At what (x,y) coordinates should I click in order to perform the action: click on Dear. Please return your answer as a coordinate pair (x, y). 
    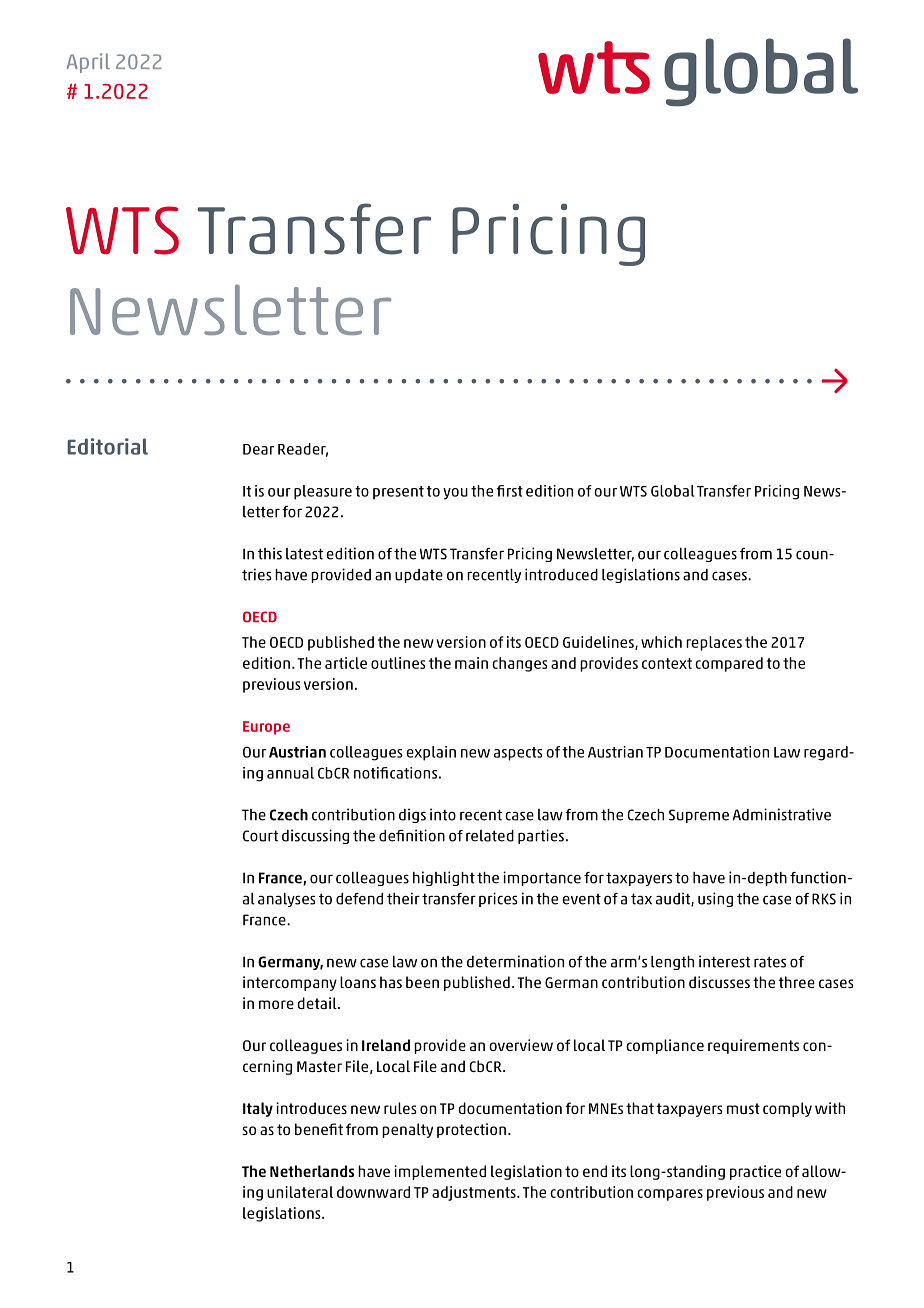
    Looking at the image, I should click on (258, 449).
